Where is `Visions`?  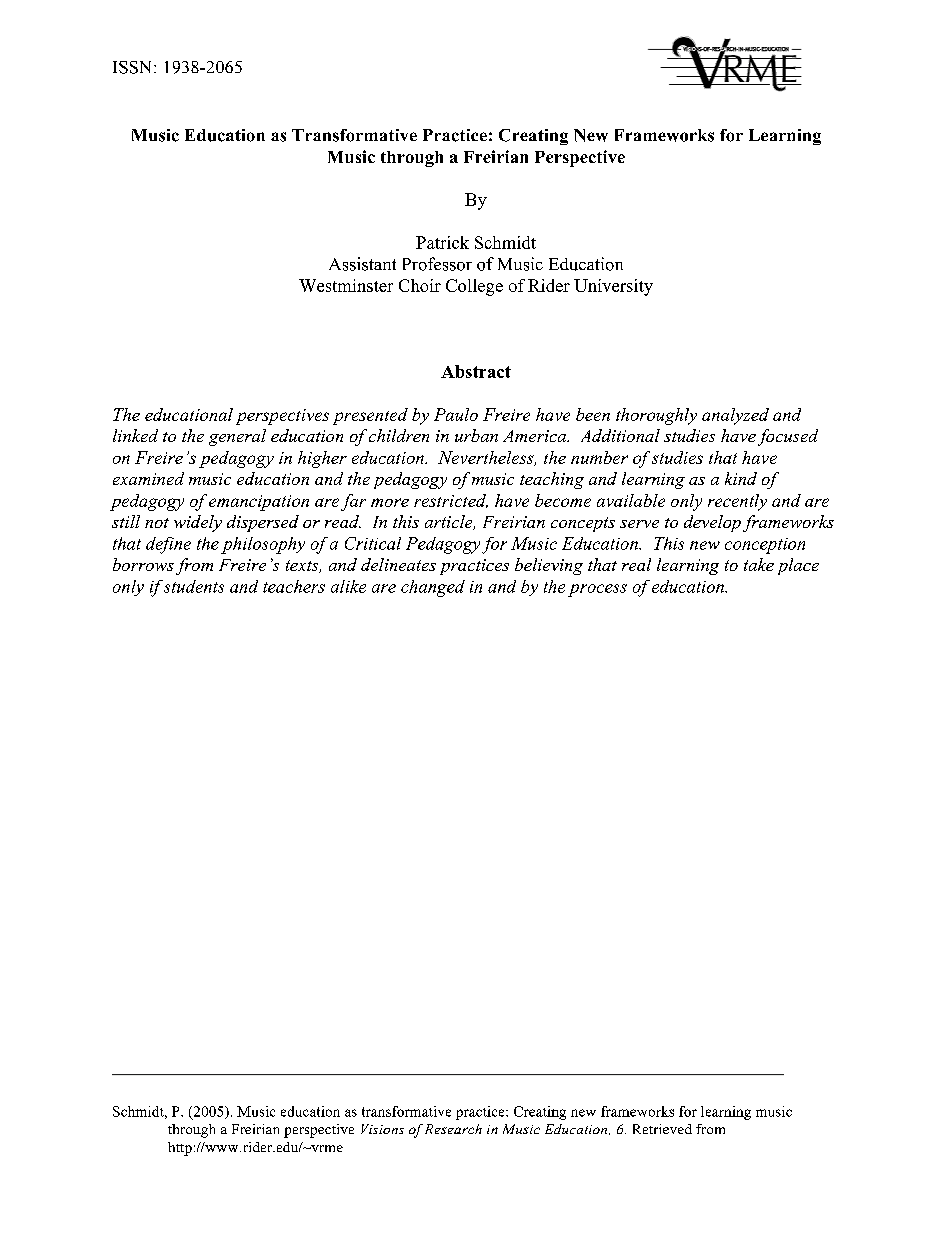
Visions is located at coordinates (382, 1129).
